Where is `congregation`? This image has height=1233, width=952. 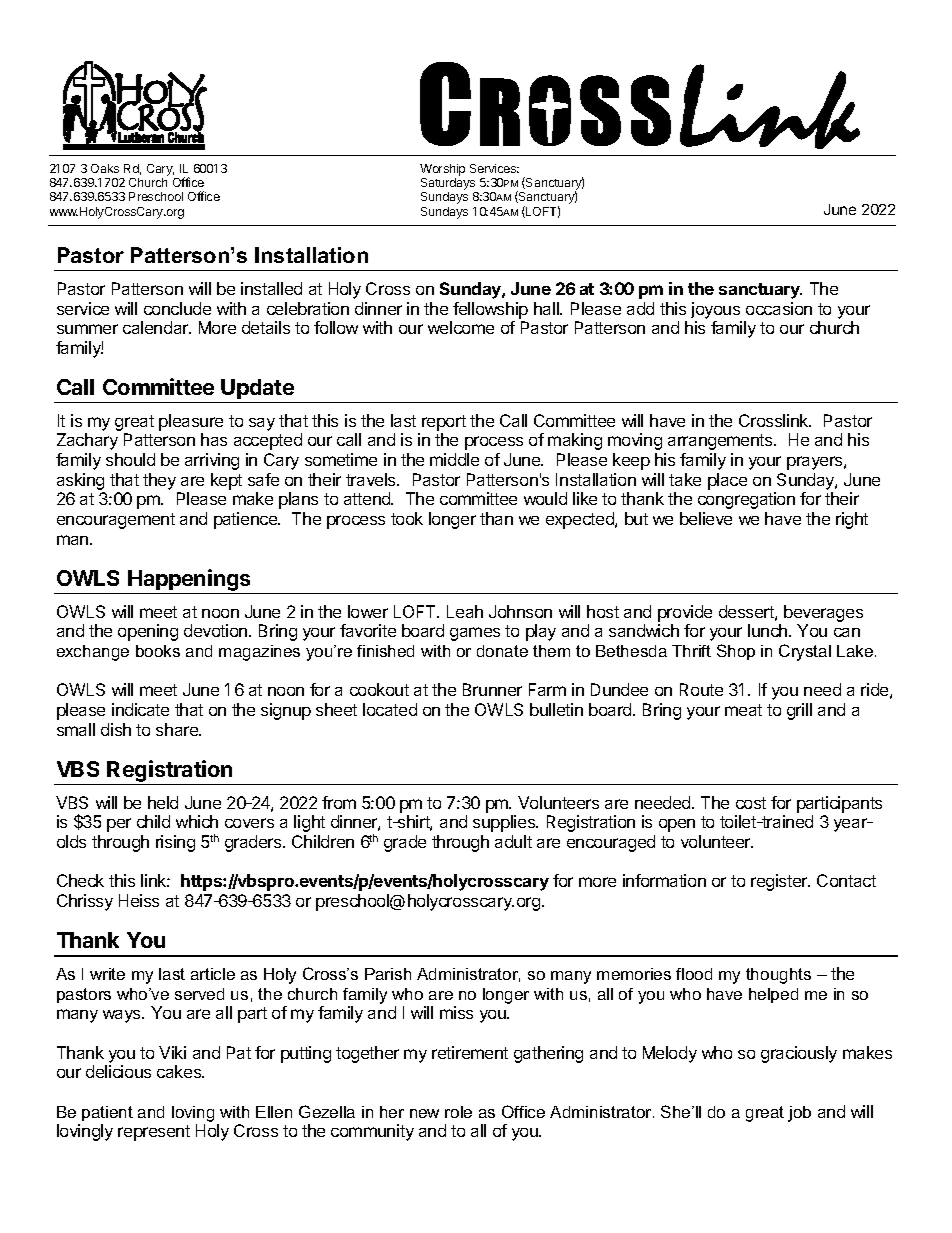
congregation is located at coordinates (746, 500).
